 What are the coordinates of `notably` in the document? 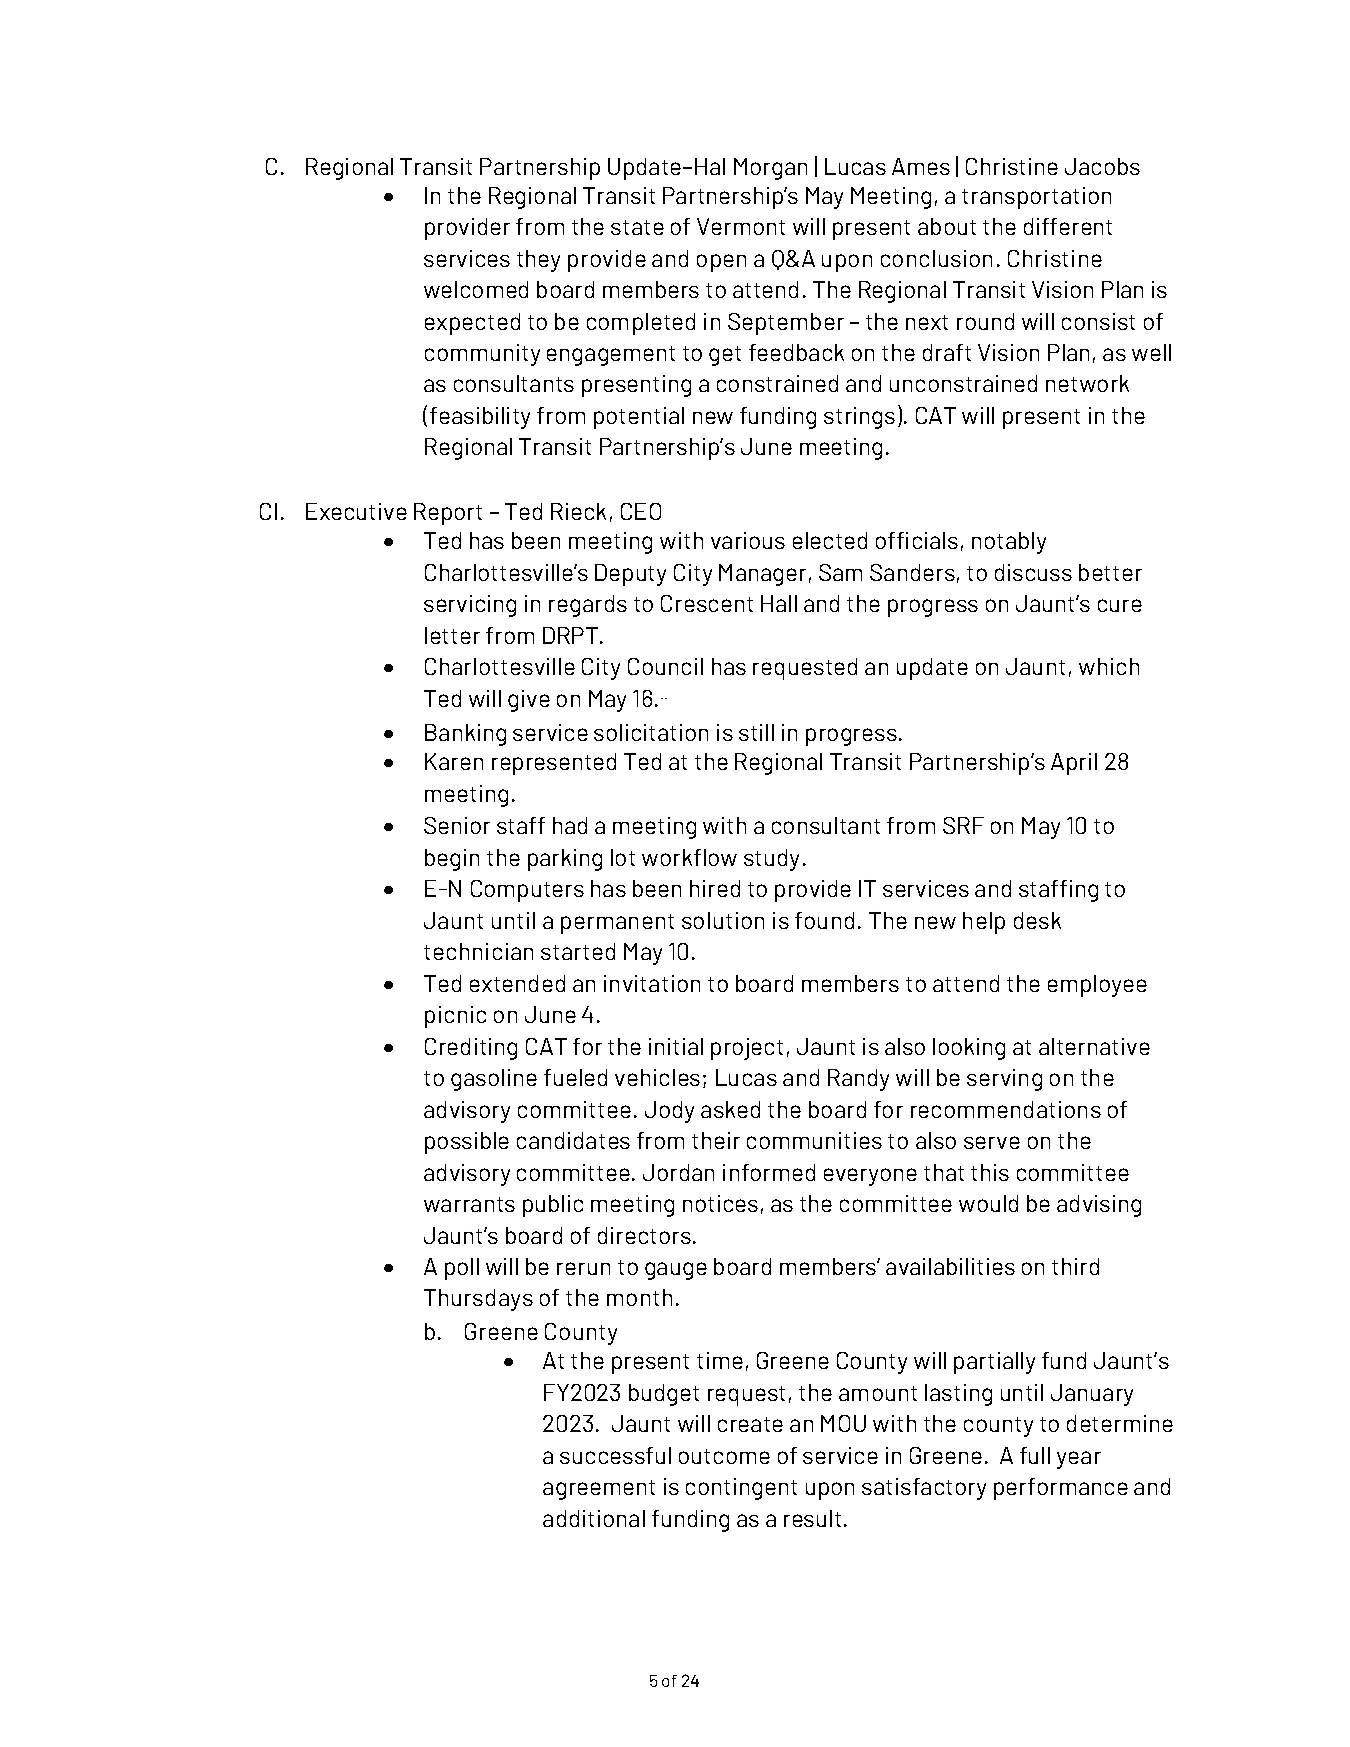 It's located at (1009, 543).
